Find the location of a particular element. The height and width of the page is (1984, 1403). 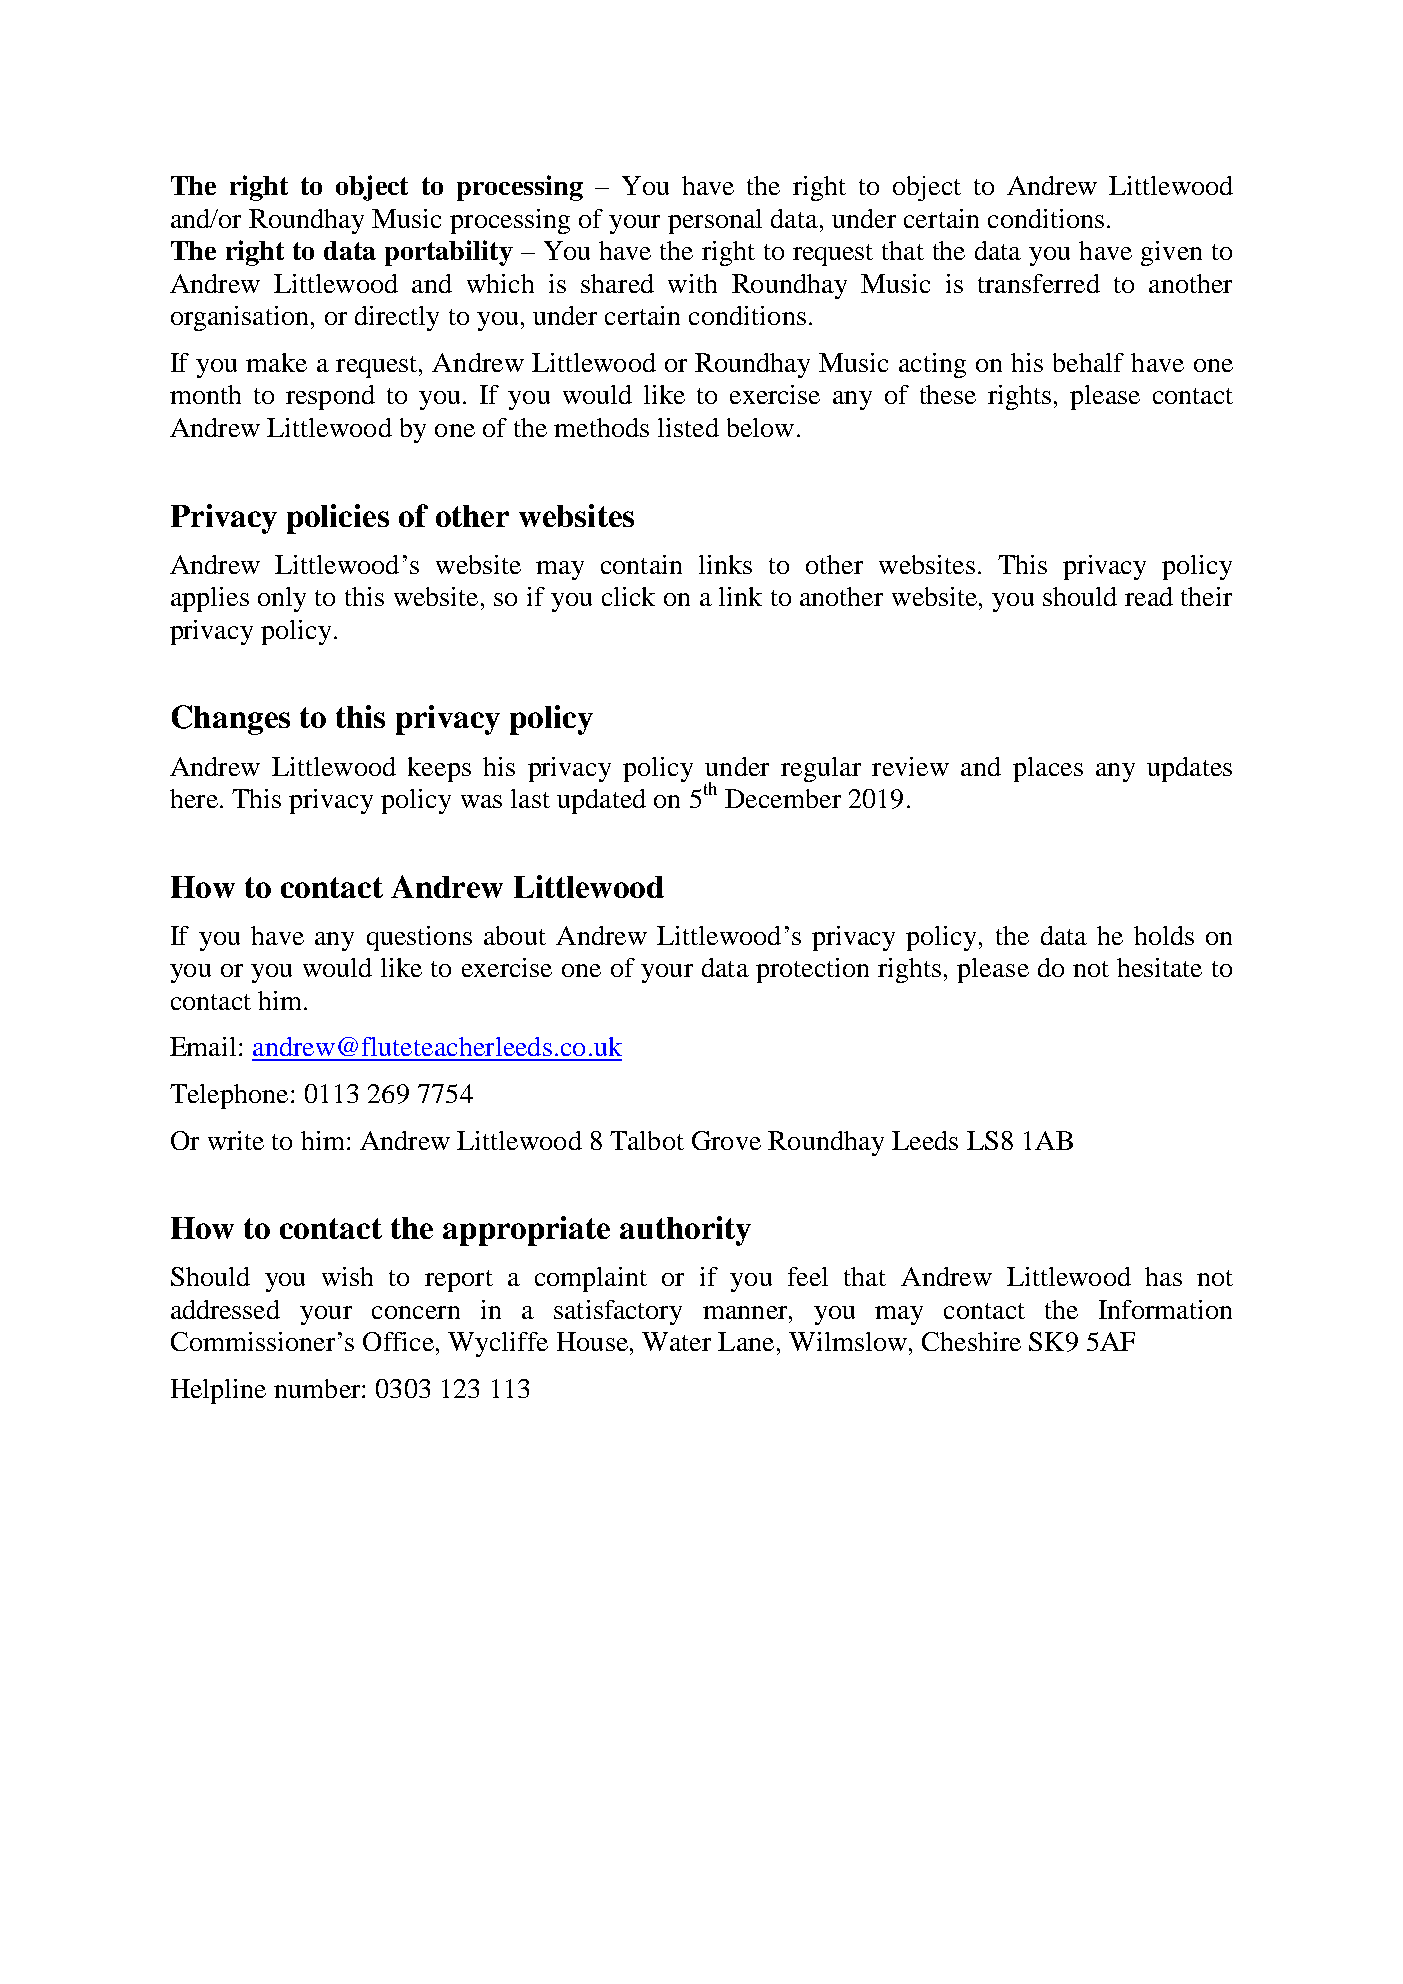

questions is located at coordinates (419, 938).
